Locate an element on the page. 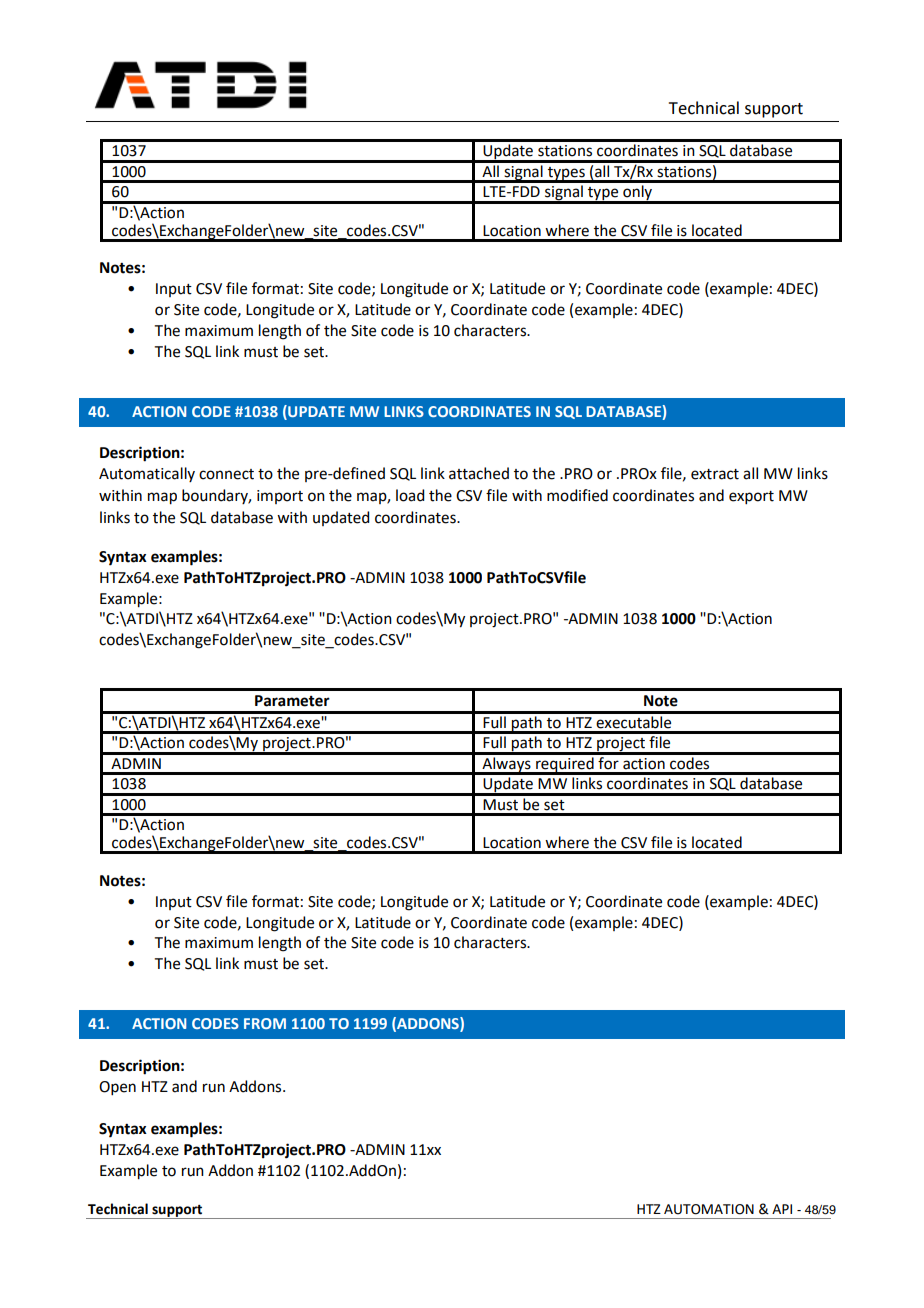  export is located at coordinates (751, 497).
